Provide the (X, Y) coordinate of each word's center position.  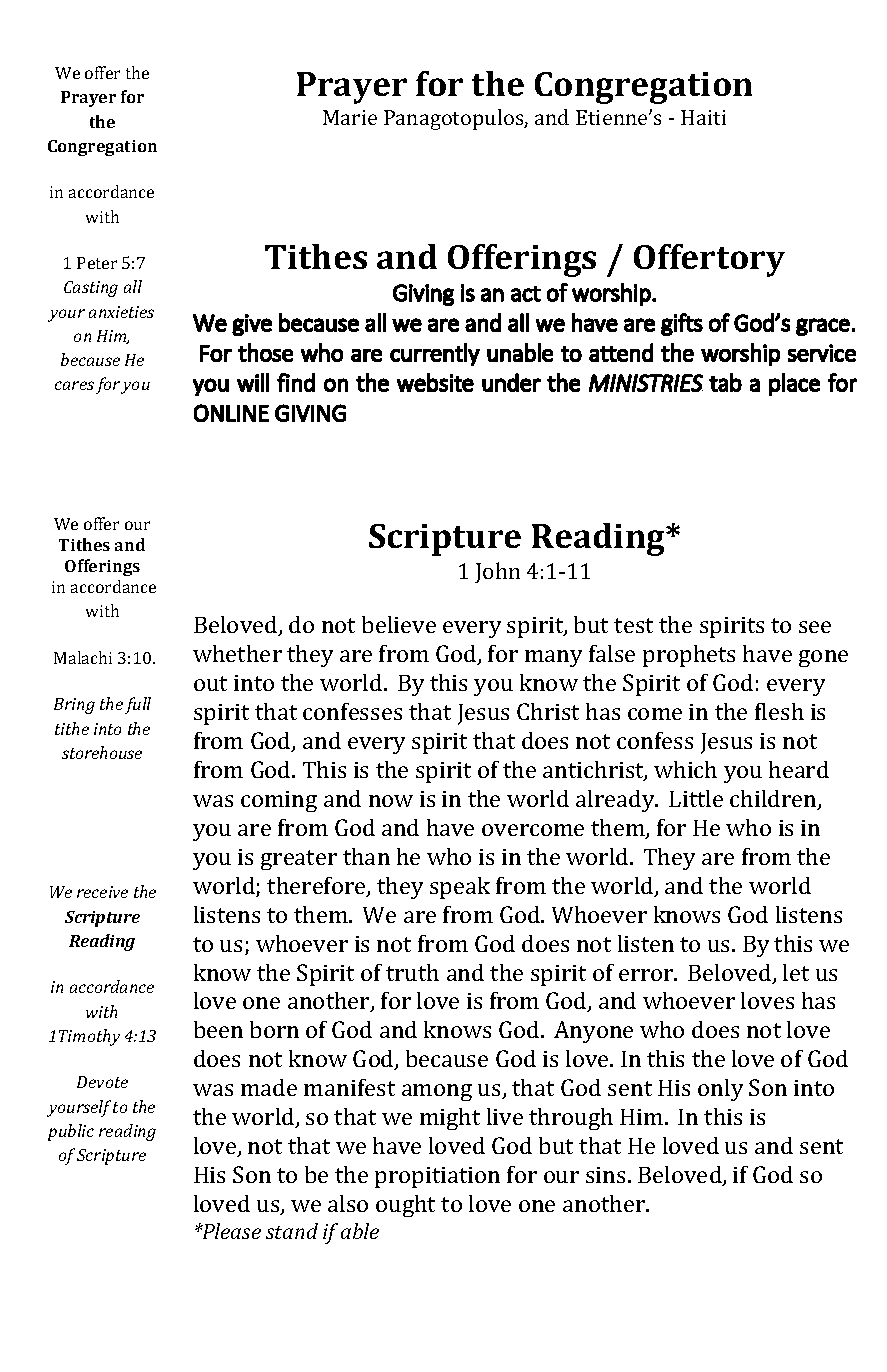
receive (102, 892)
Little (696, 798)
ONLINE (231, 413)
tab (725, 382)
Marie (350, 117)
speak (460, 888)
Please (230, 1231)
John (497, 572)
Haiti (703, 117)
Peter (97, 263)
